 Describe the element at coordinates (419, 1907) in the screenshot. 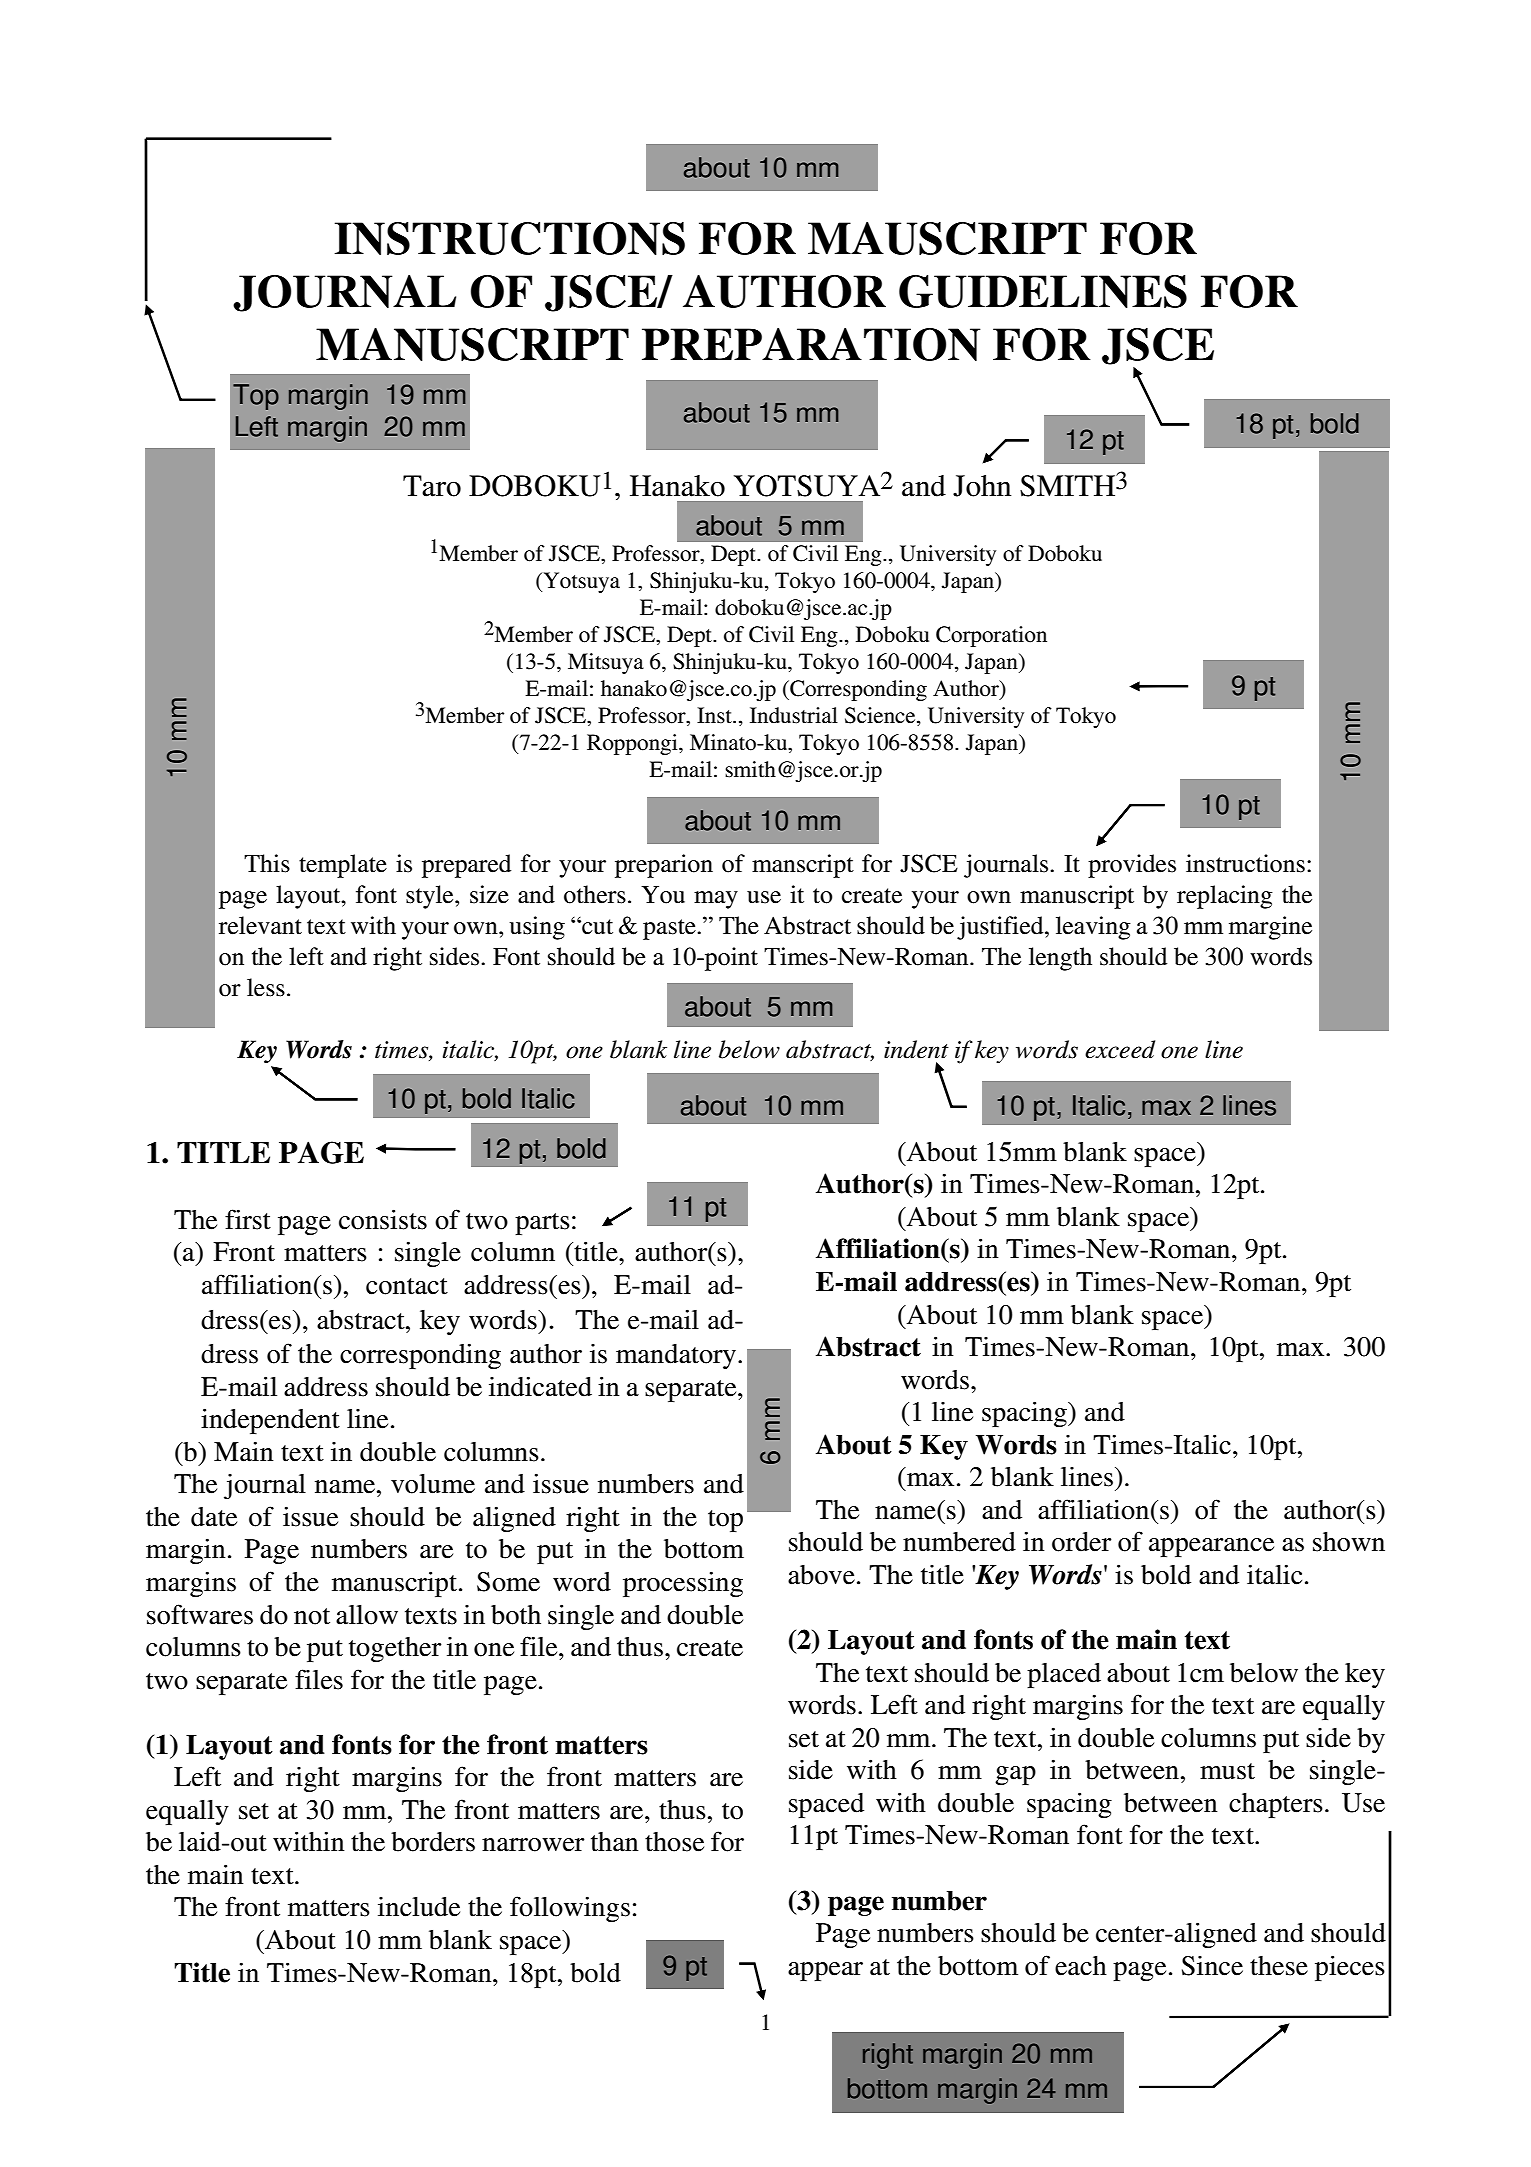

I see `include` at that location.
